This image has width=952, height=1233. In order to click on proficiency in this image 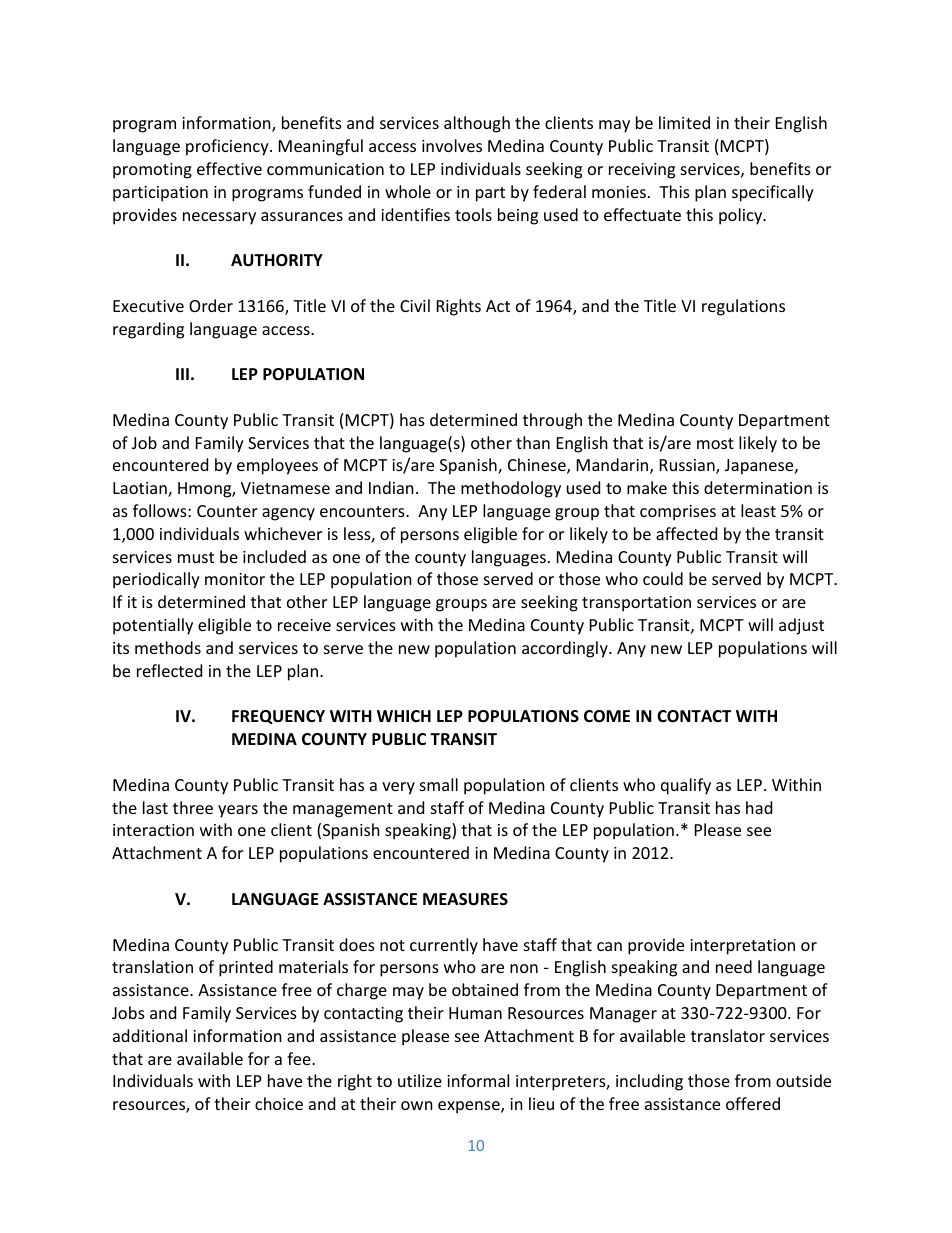, I will do `click(228, 147)`.
